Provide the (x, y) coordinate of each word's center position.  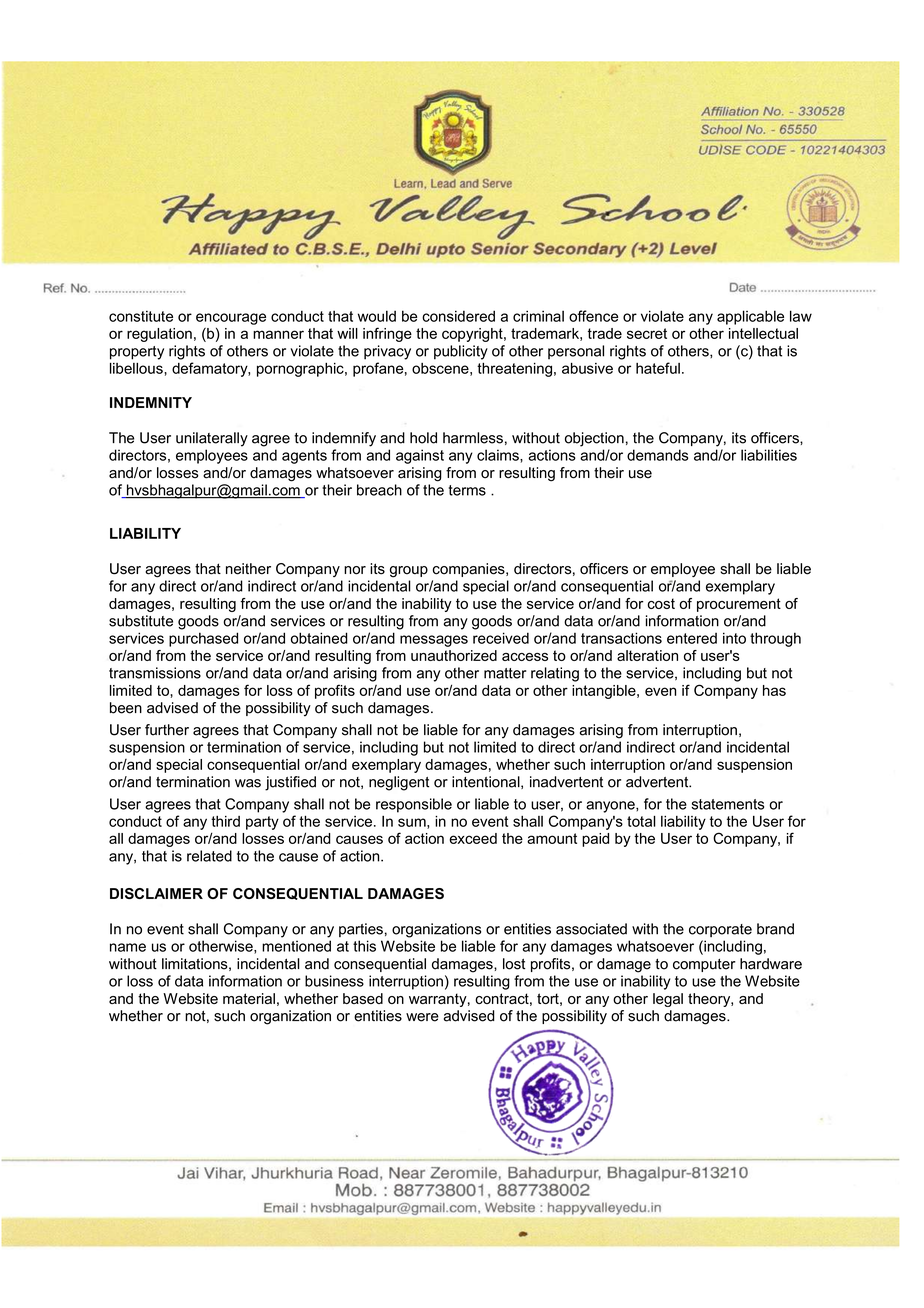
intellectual (763, 333)
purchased (203, 639)
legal (668, 1000)
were (422, 1017)
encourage (231, 319)
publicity (461, 352)
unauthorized (454, 655)
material (249, 998)
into (734, 638)
